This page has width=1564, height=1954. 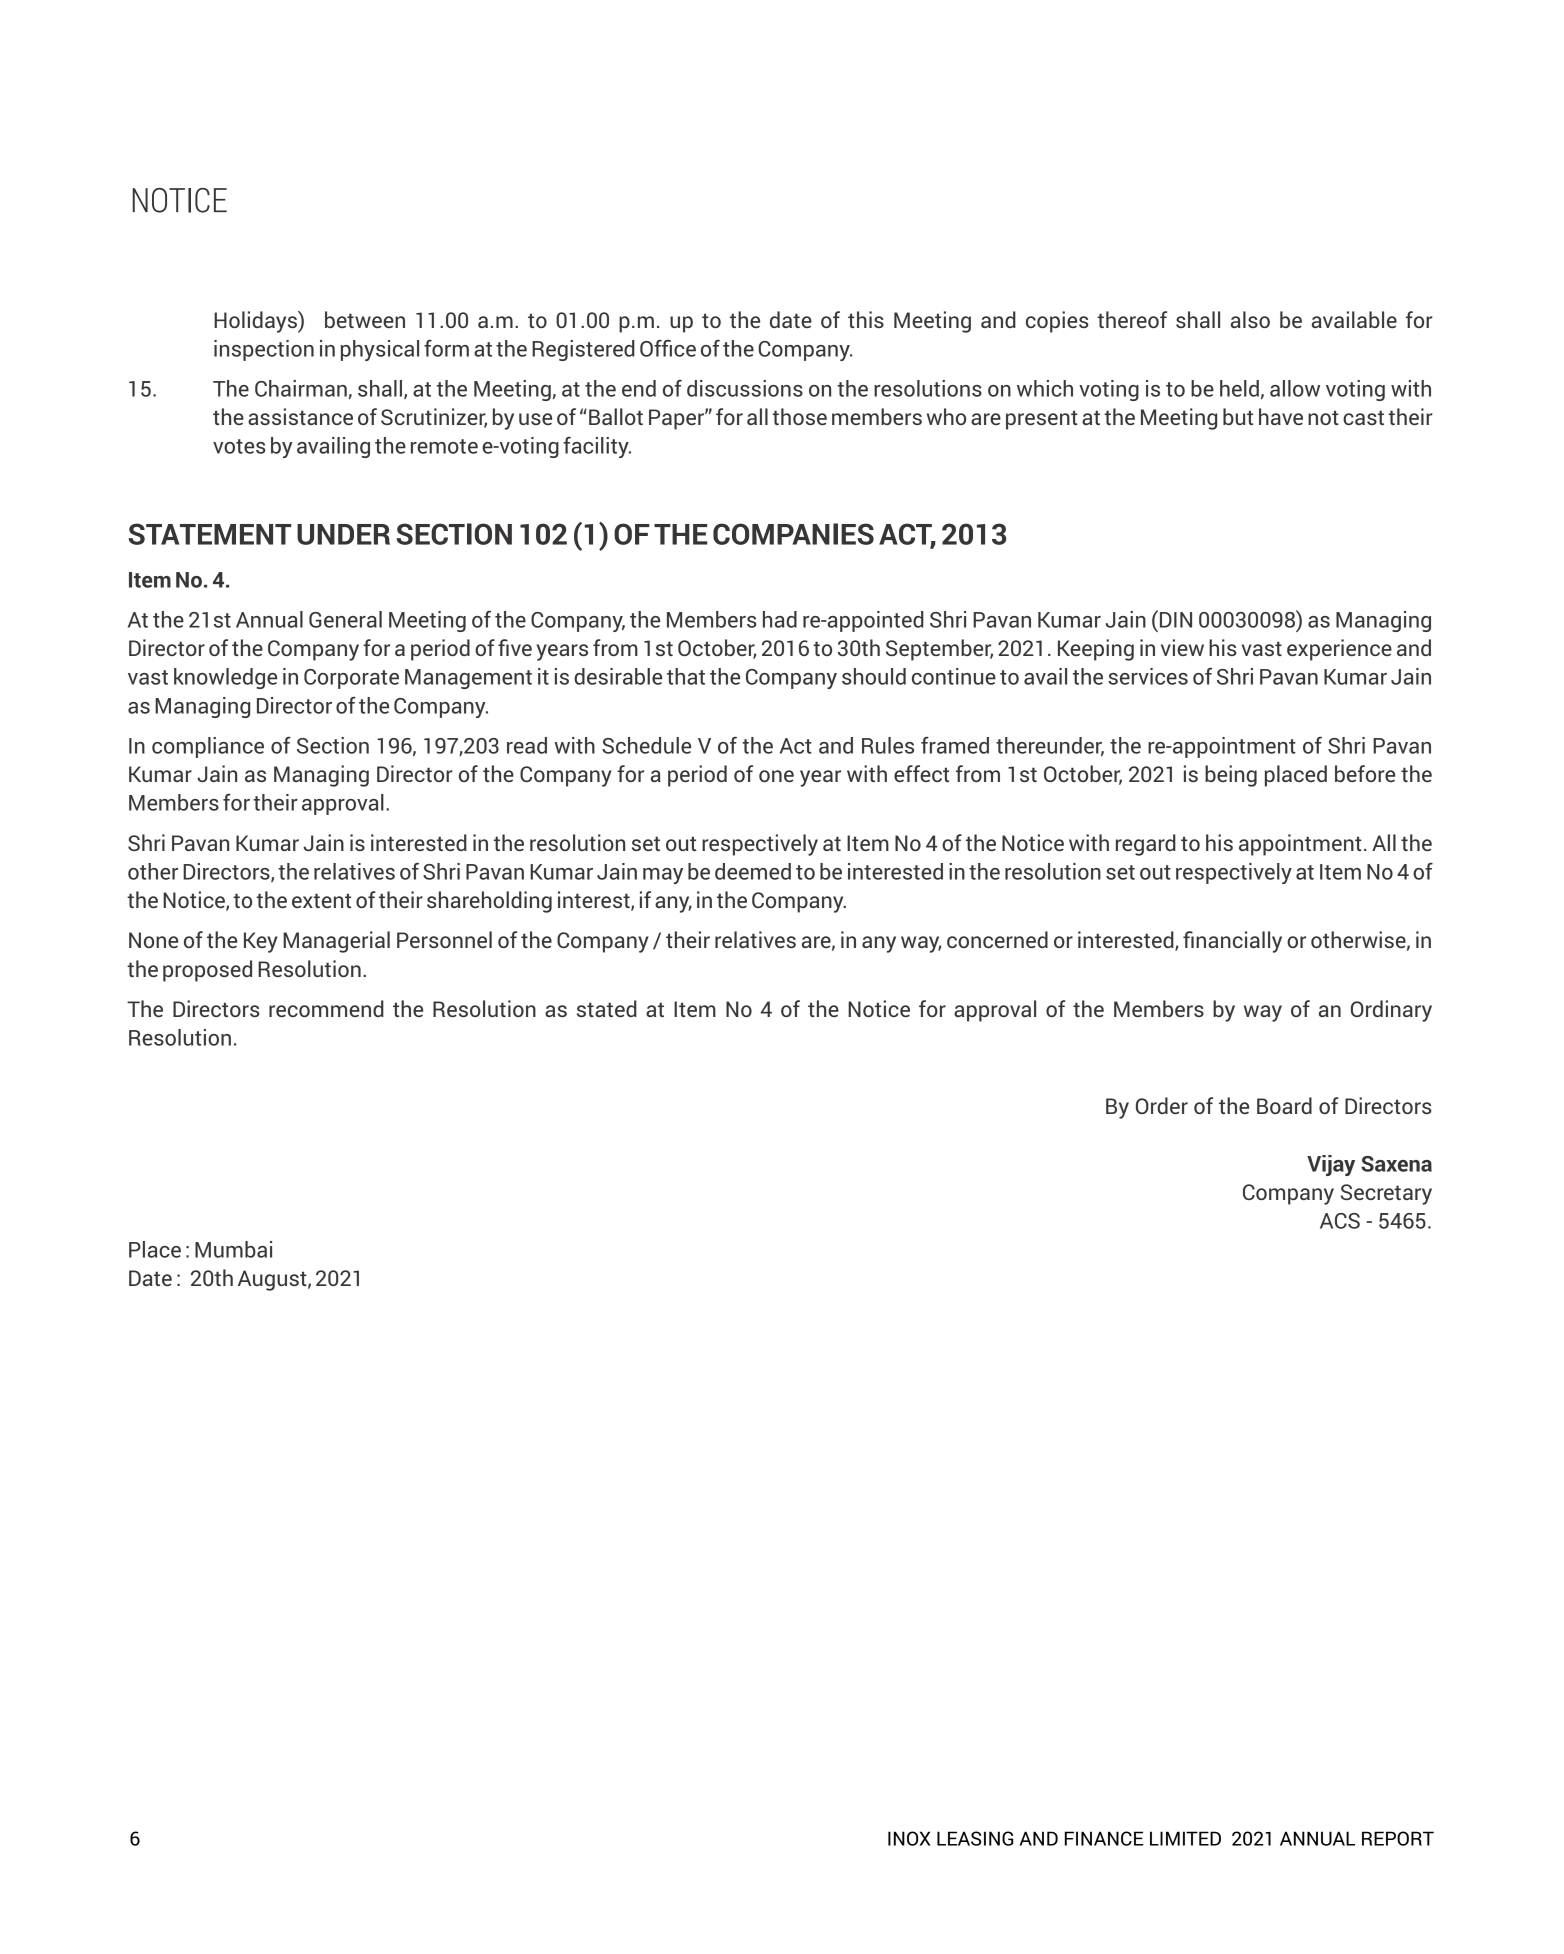 I want to click on Chairman, so click(x=301, y=388).
